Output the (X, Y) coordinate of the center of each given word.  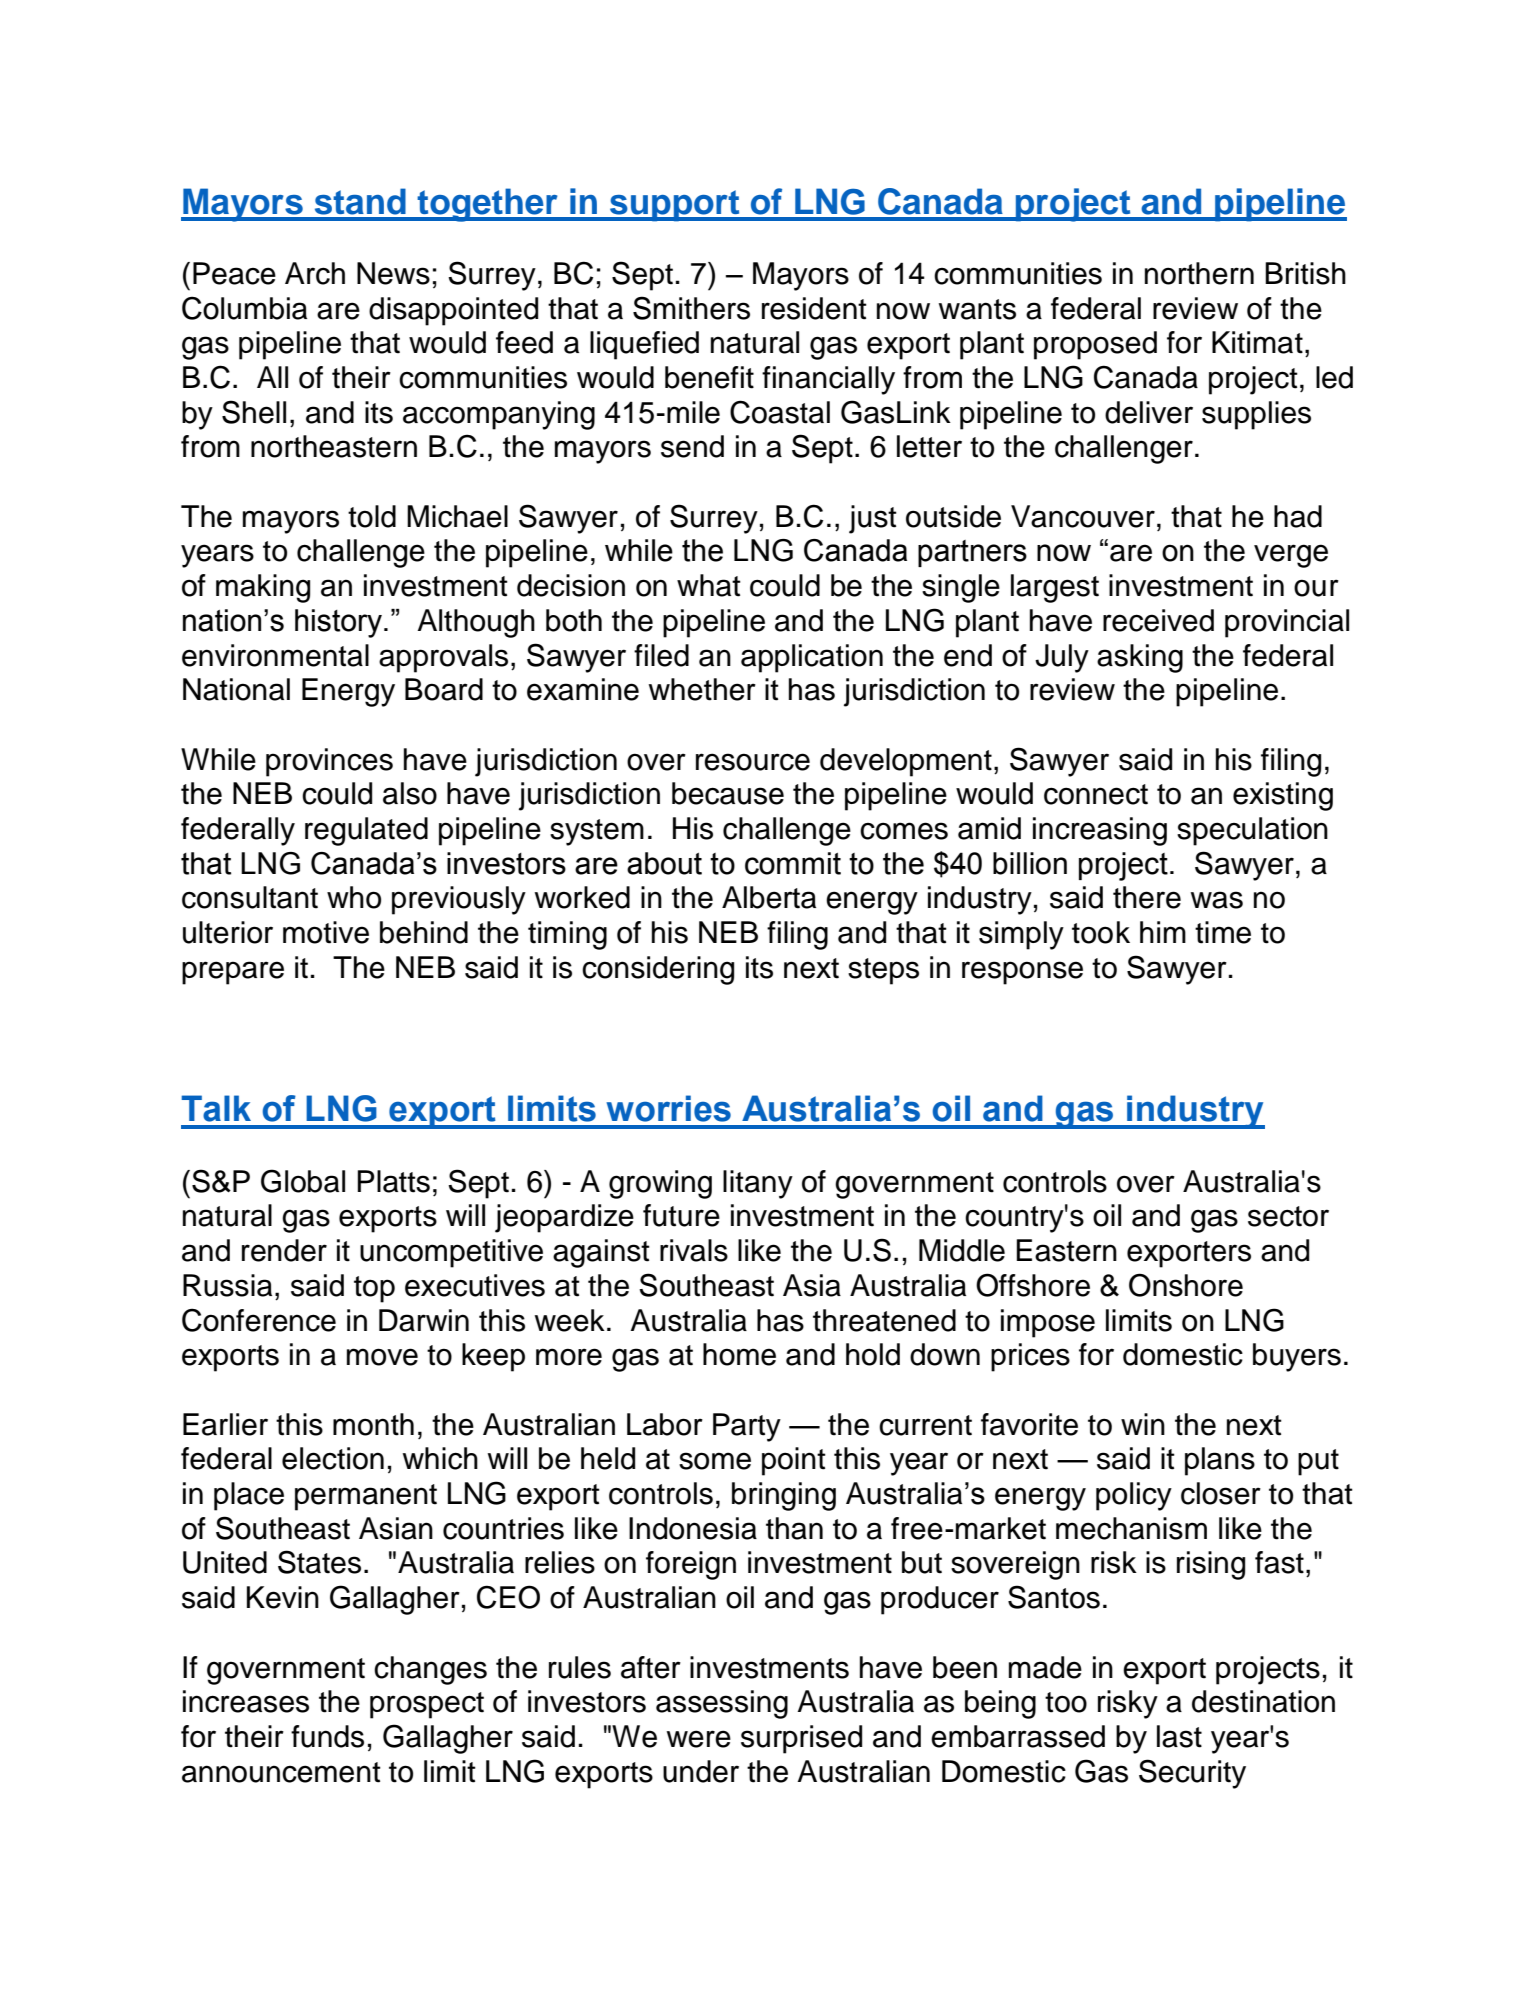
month (373, 1424)
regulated (366, 831)
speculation (1252, 831)
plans (1220, 1461)
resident (814, 308)
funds (327, 1736)
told (372, 516)
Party (747, 1427)
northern (1199, 273)
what (709, 585)
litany (758, 1184)
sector (1288, 1216)
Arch (315, 273)
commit (793, 863)
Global (303, 1181)
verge (1291, 556)
